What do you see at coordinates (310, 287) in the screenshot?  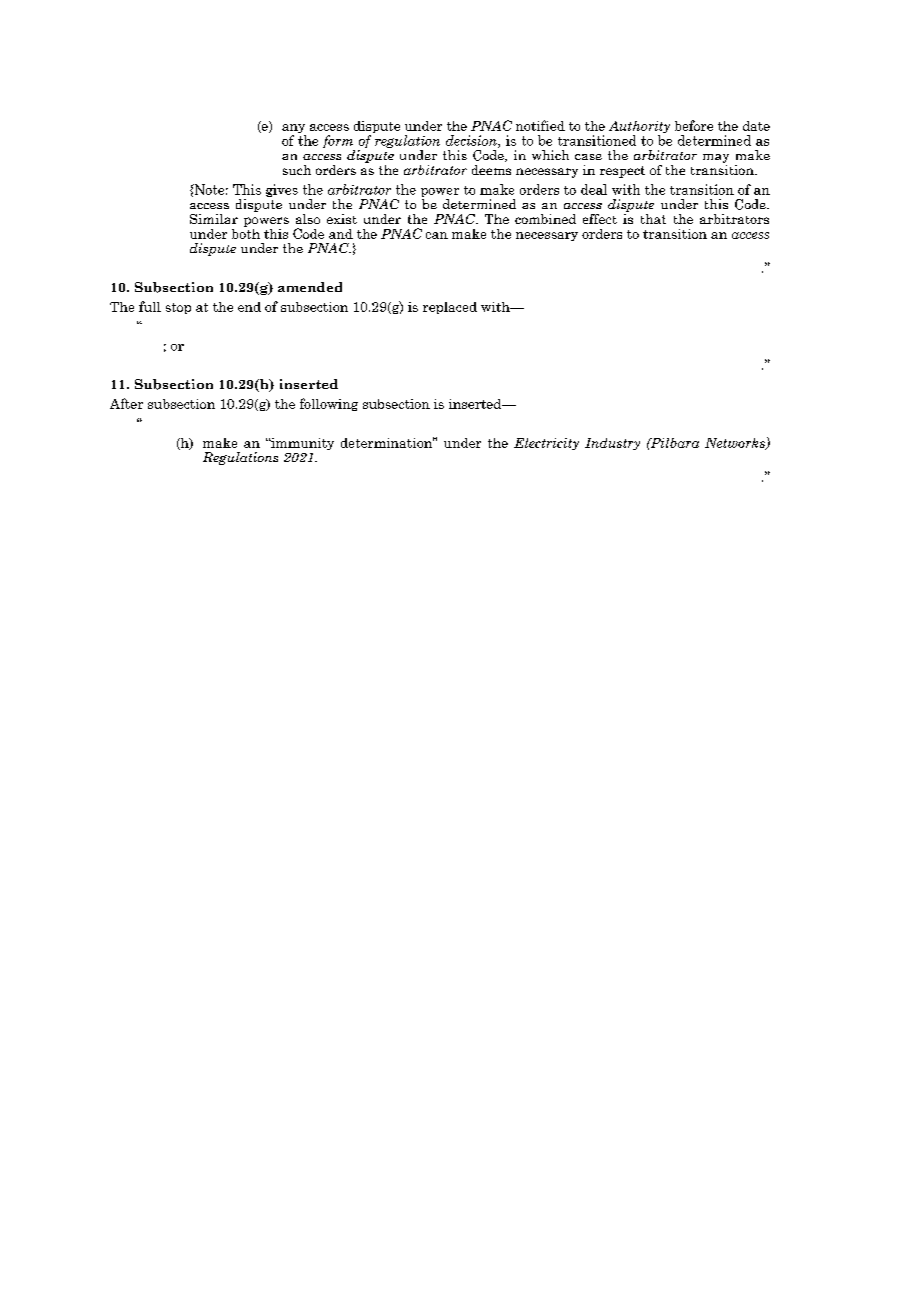 I see `amended` at bounding box center [310, 287].
